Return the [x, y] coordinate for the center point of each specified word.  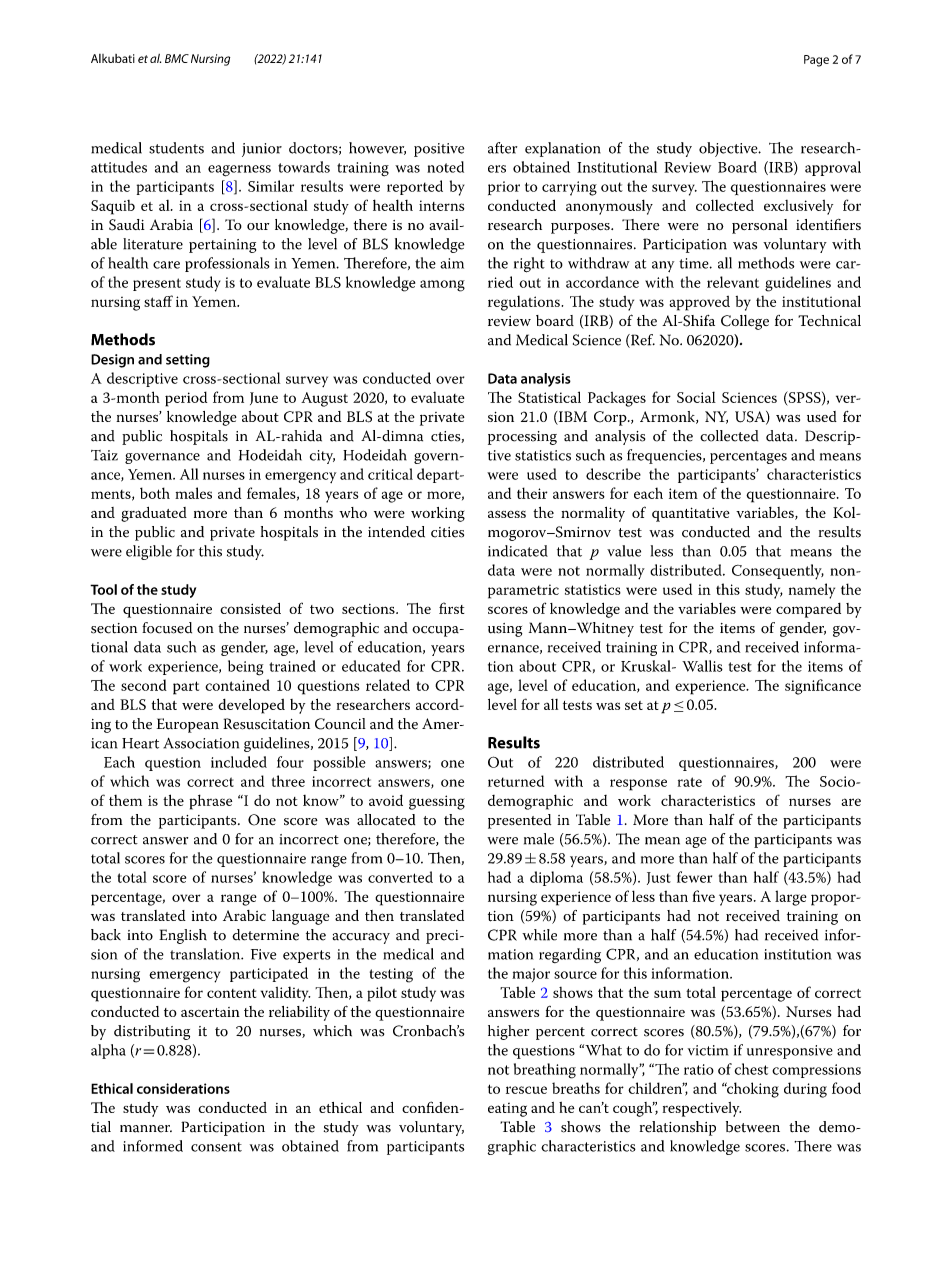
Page [816, 61]
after [502, 148]
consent [216, 1147]
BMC [177, 58]
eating [507, 1110]
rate [690, 782]
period [186, 399]
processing [522, 438]
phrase [211, 802]
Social [696, 397]
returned [516, 781]
